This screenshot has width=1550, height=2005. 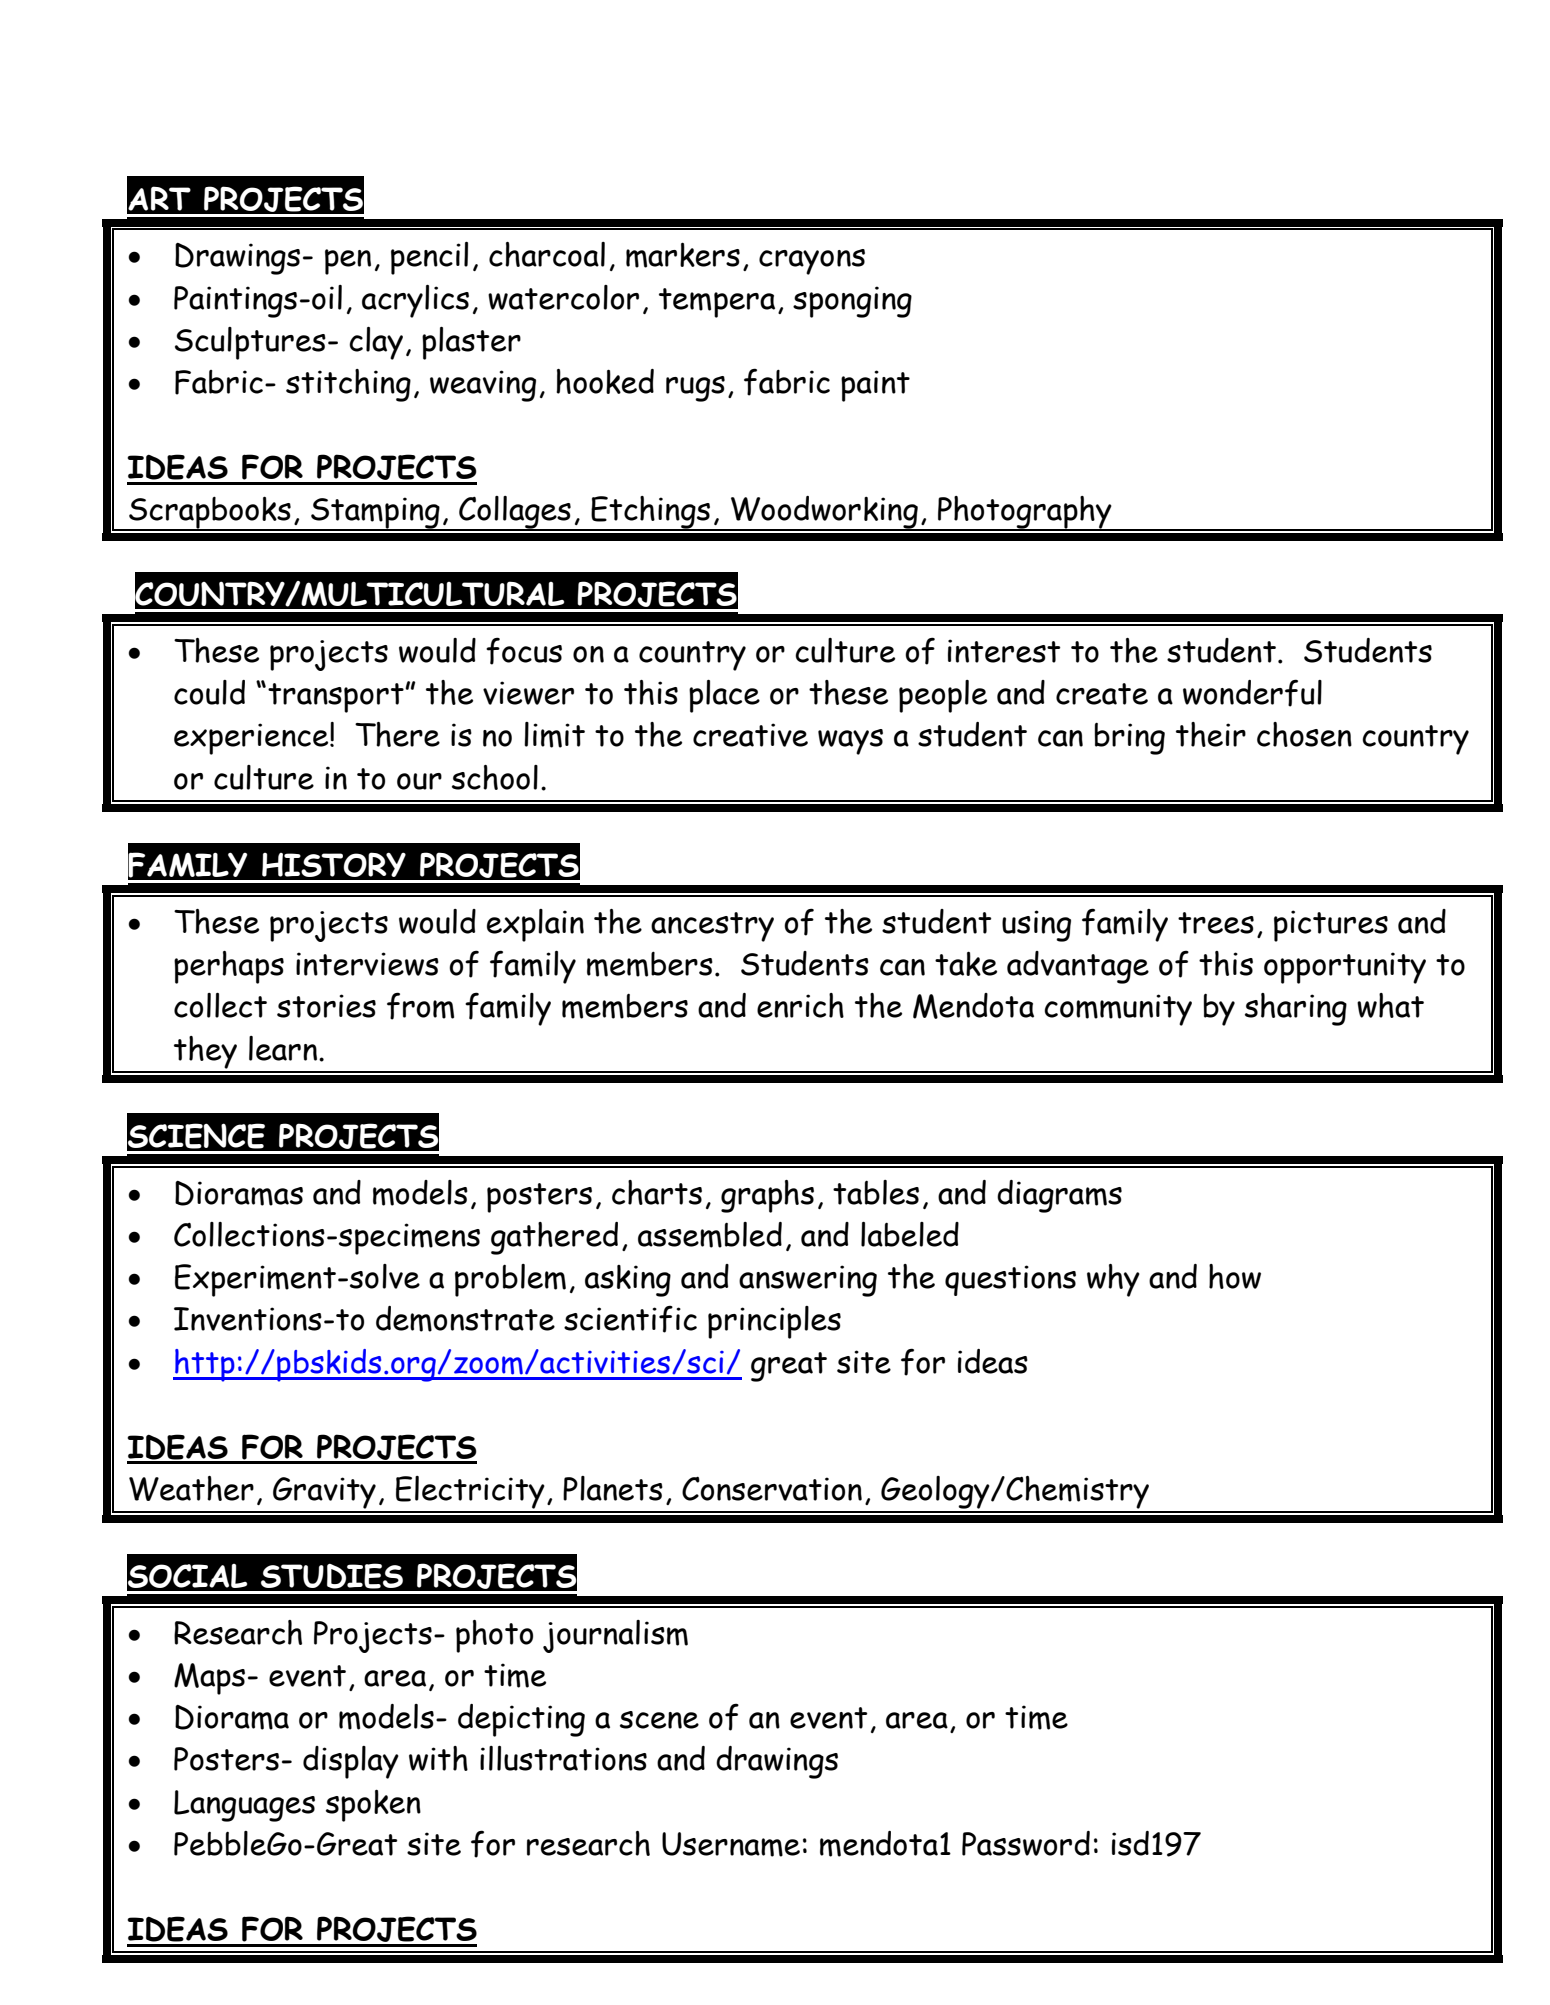 What do you see at coordinates (283, 1048) in the screenshot?
I see `learn` at bounding box center [283, 1048].
